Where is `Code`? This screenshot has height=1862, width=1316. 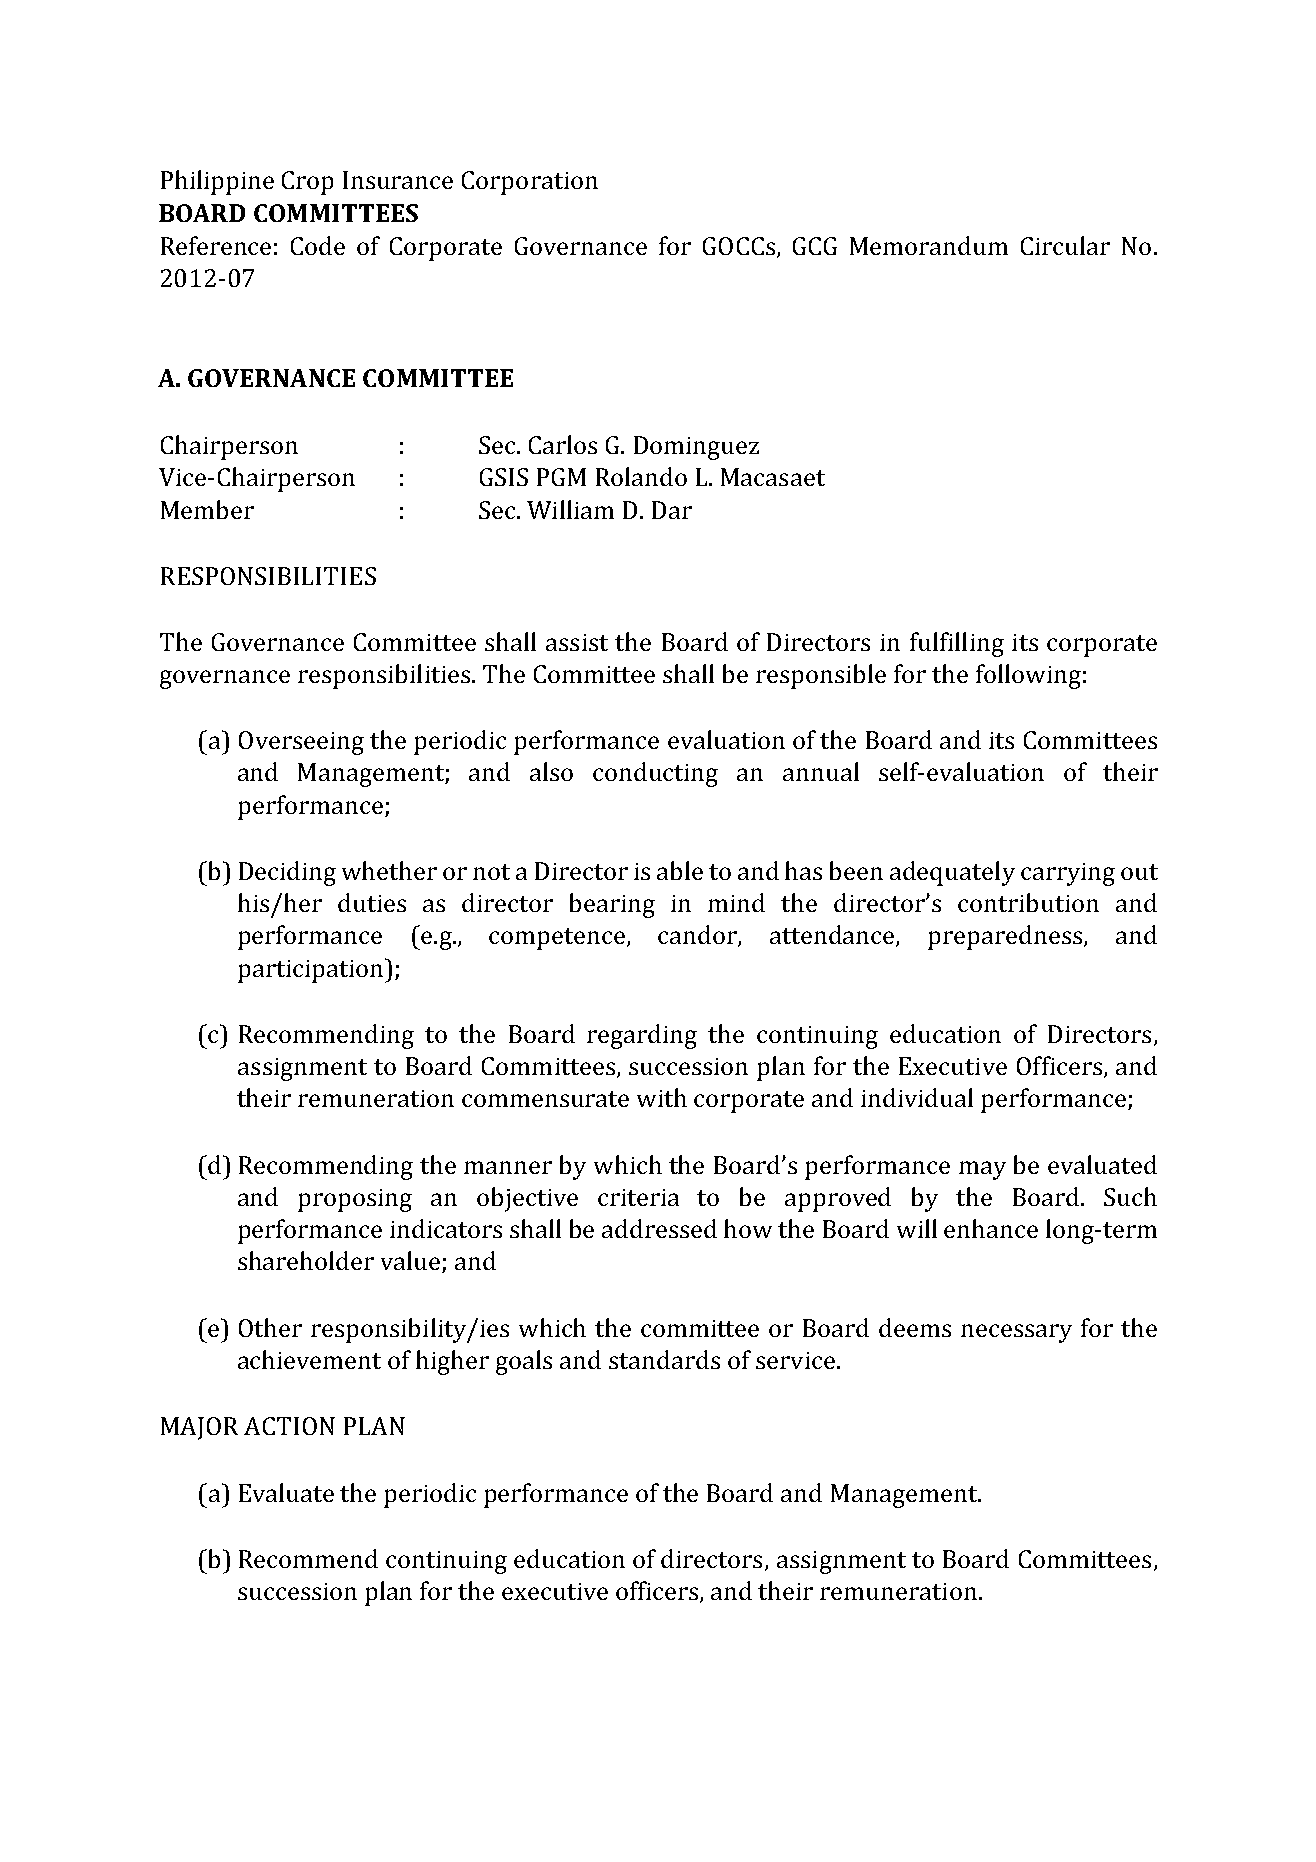 Code is located at coordinates (318, 245).
